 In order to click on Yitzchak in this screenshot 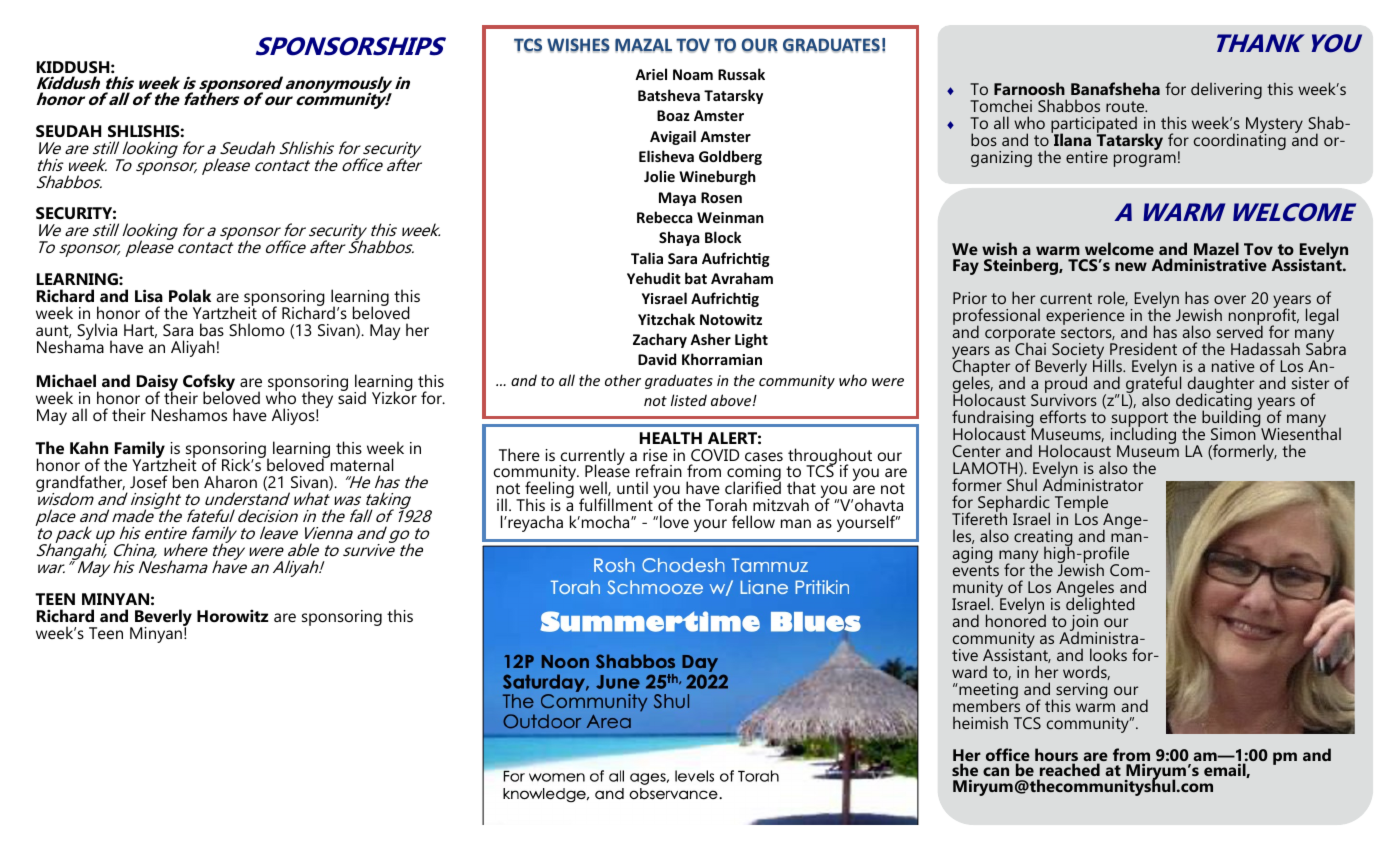, I will do `click(666, 319)`.
